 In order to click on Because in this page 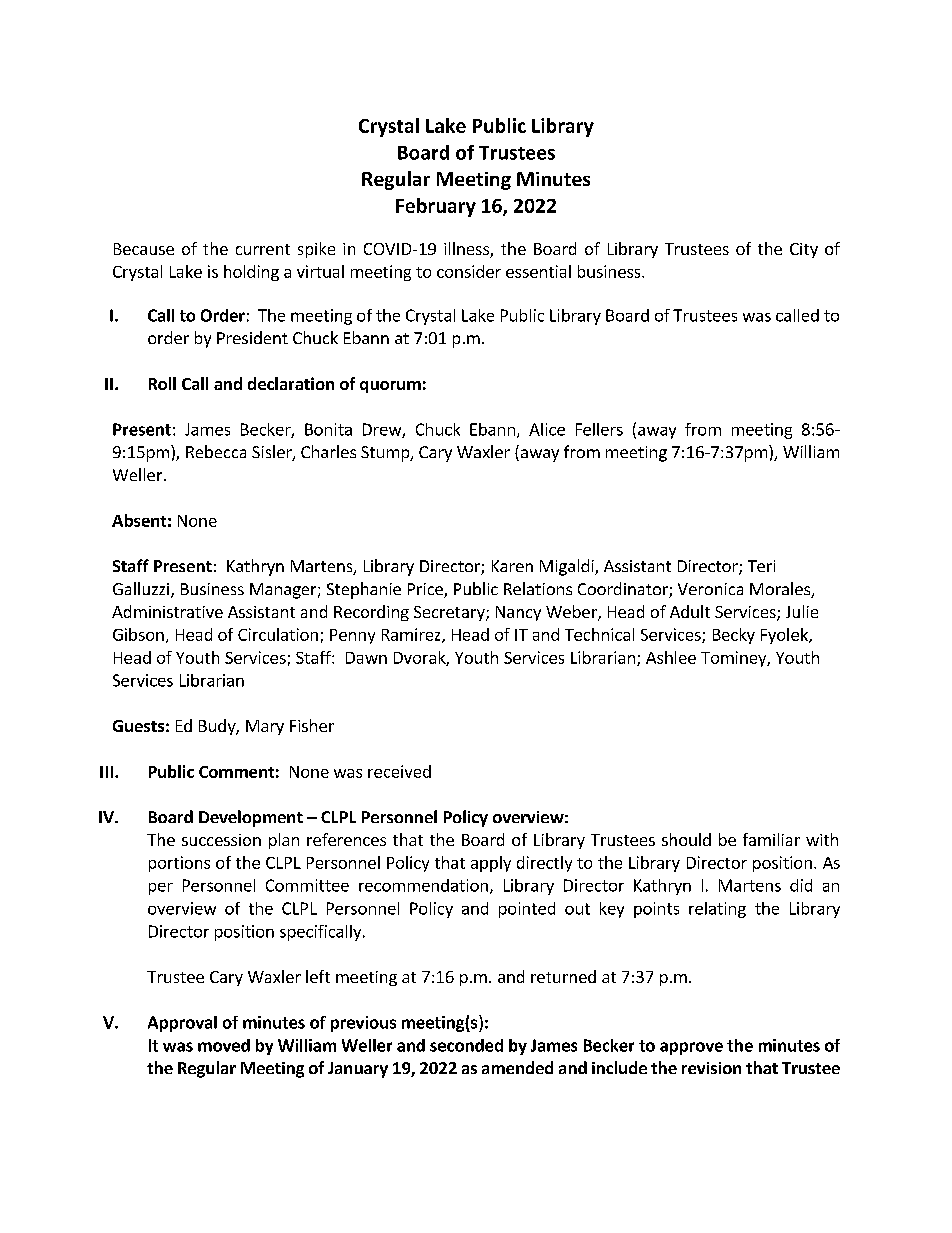, I will do `click(144, 249)`.
